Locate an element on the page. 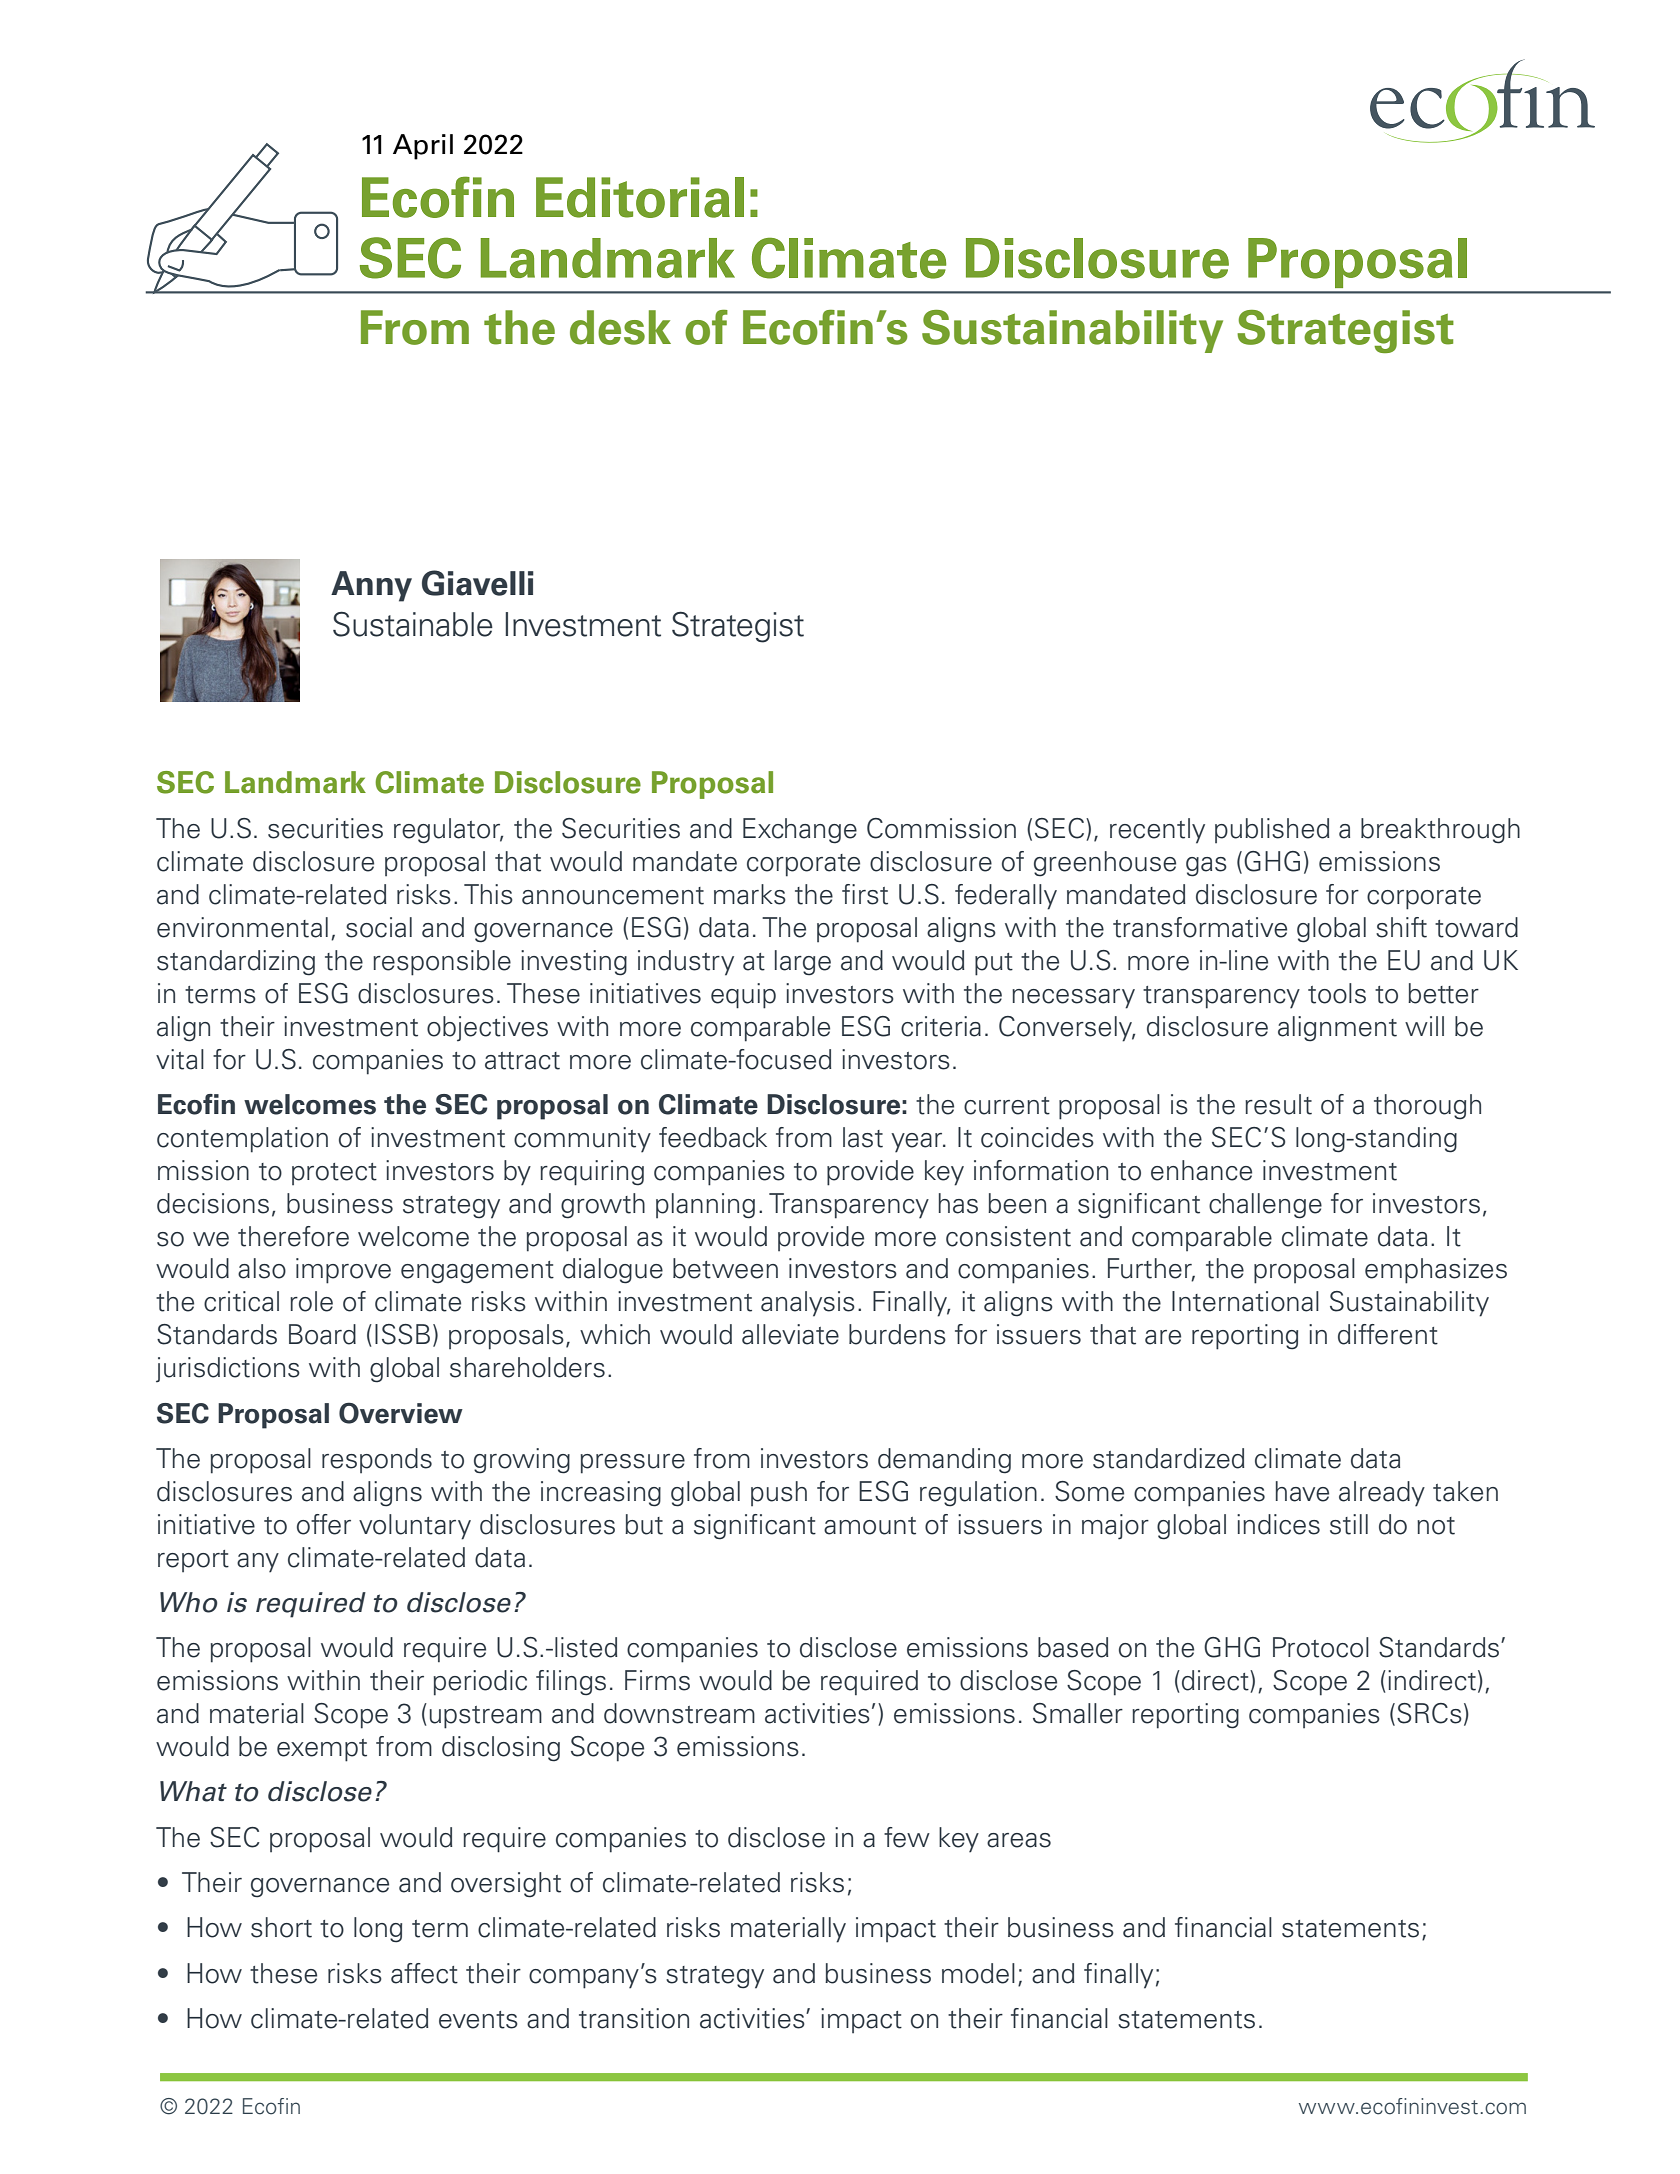 This image has width=1680, height=2174. Board is located at coordinates (322, 1334).
